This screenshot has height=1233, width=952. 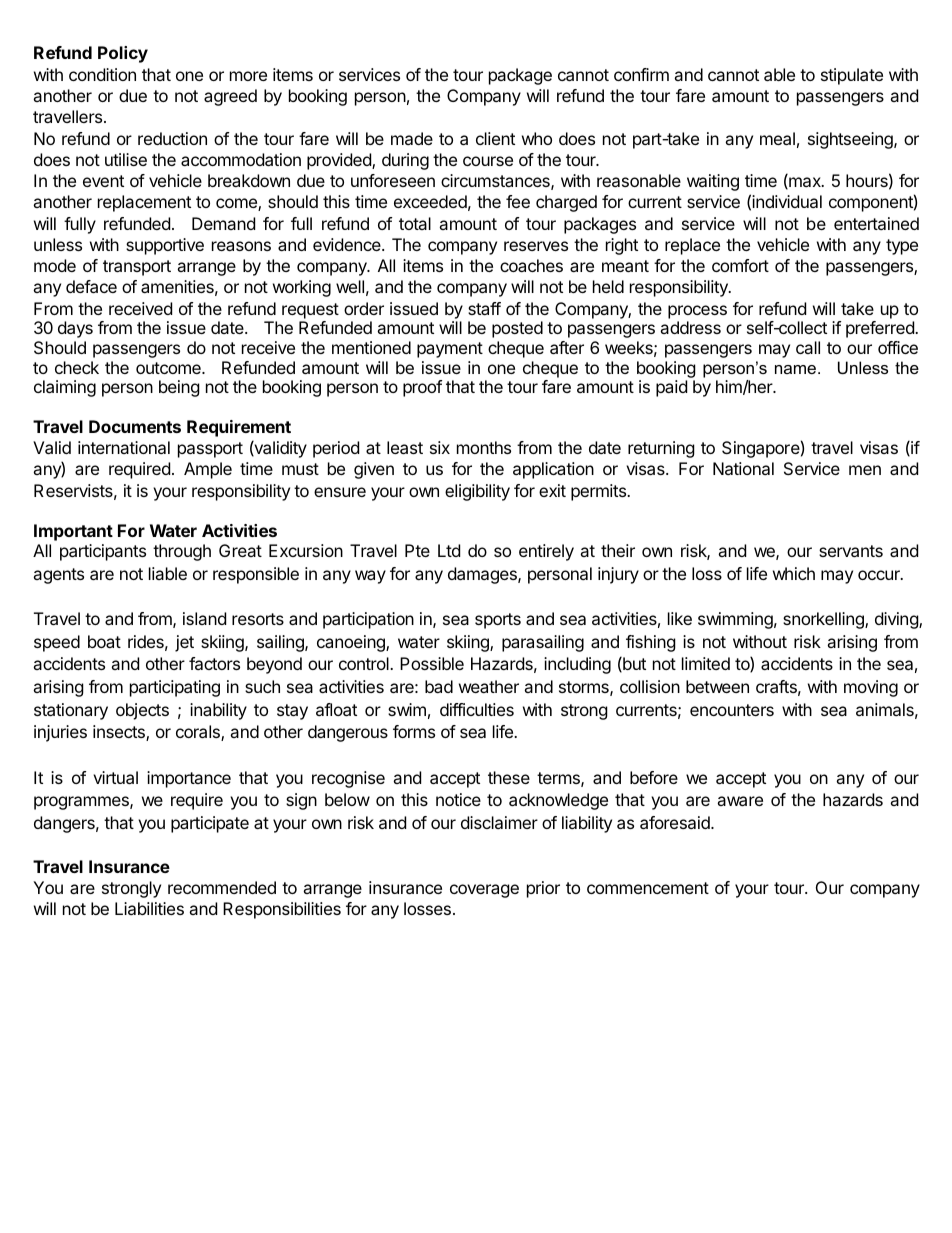 I want to click on Liabilities, so click(x=149, y=908).
